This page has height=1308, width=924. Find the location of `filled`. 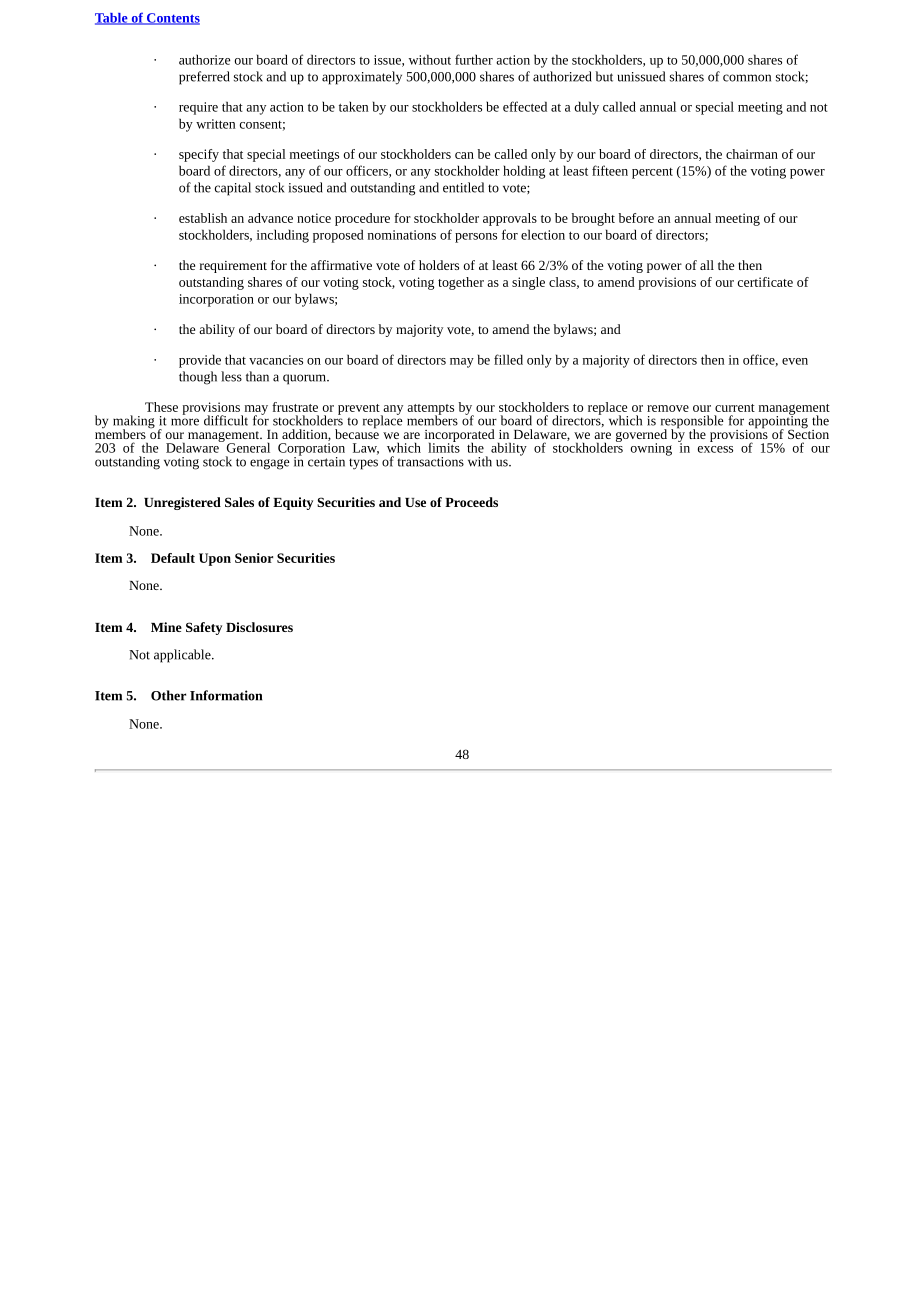

filled is located at coordinates (508, 359).
